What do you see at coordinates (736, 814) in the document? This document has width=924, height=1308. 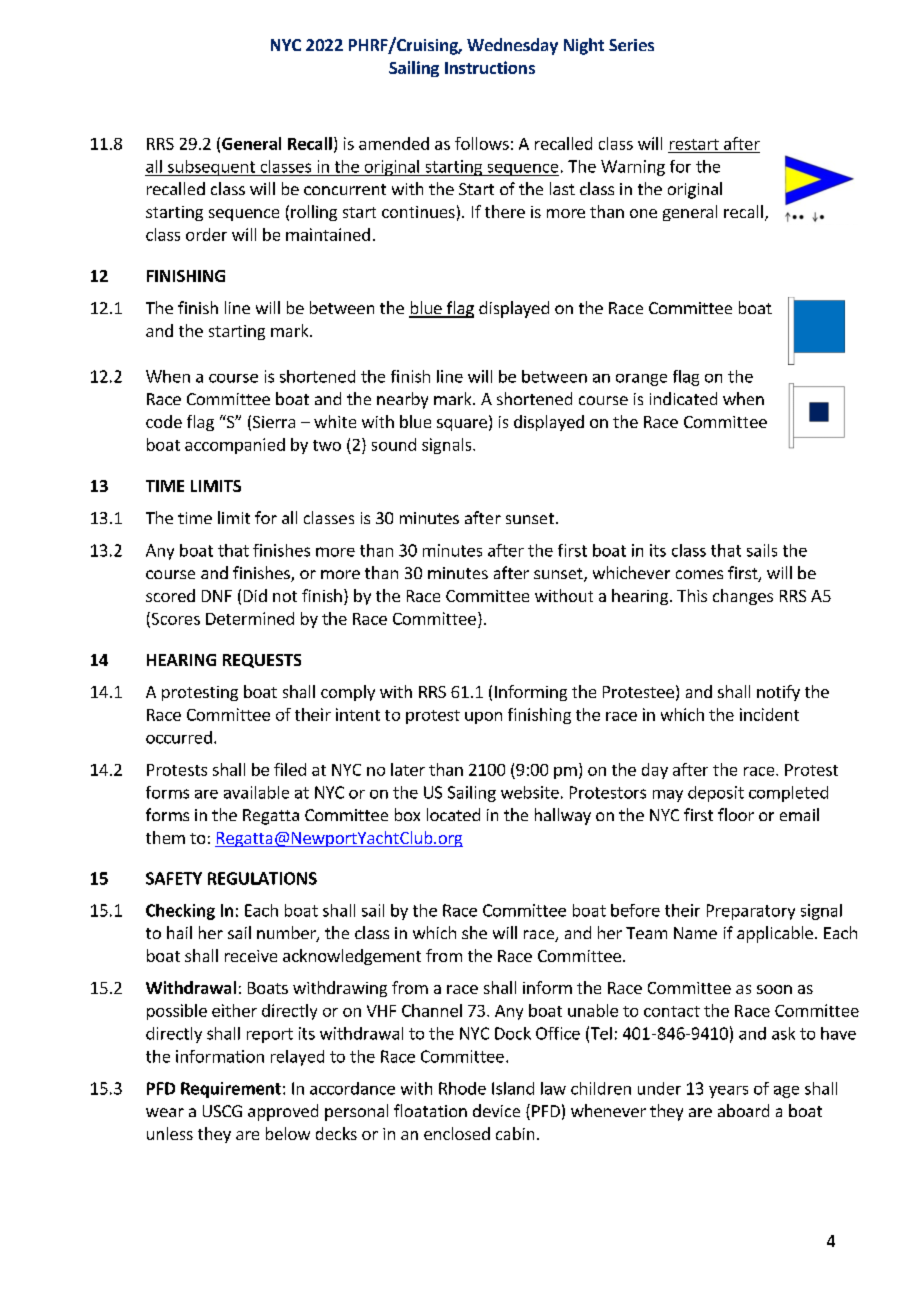 I see `floor` at bounding box center [736, 814].
